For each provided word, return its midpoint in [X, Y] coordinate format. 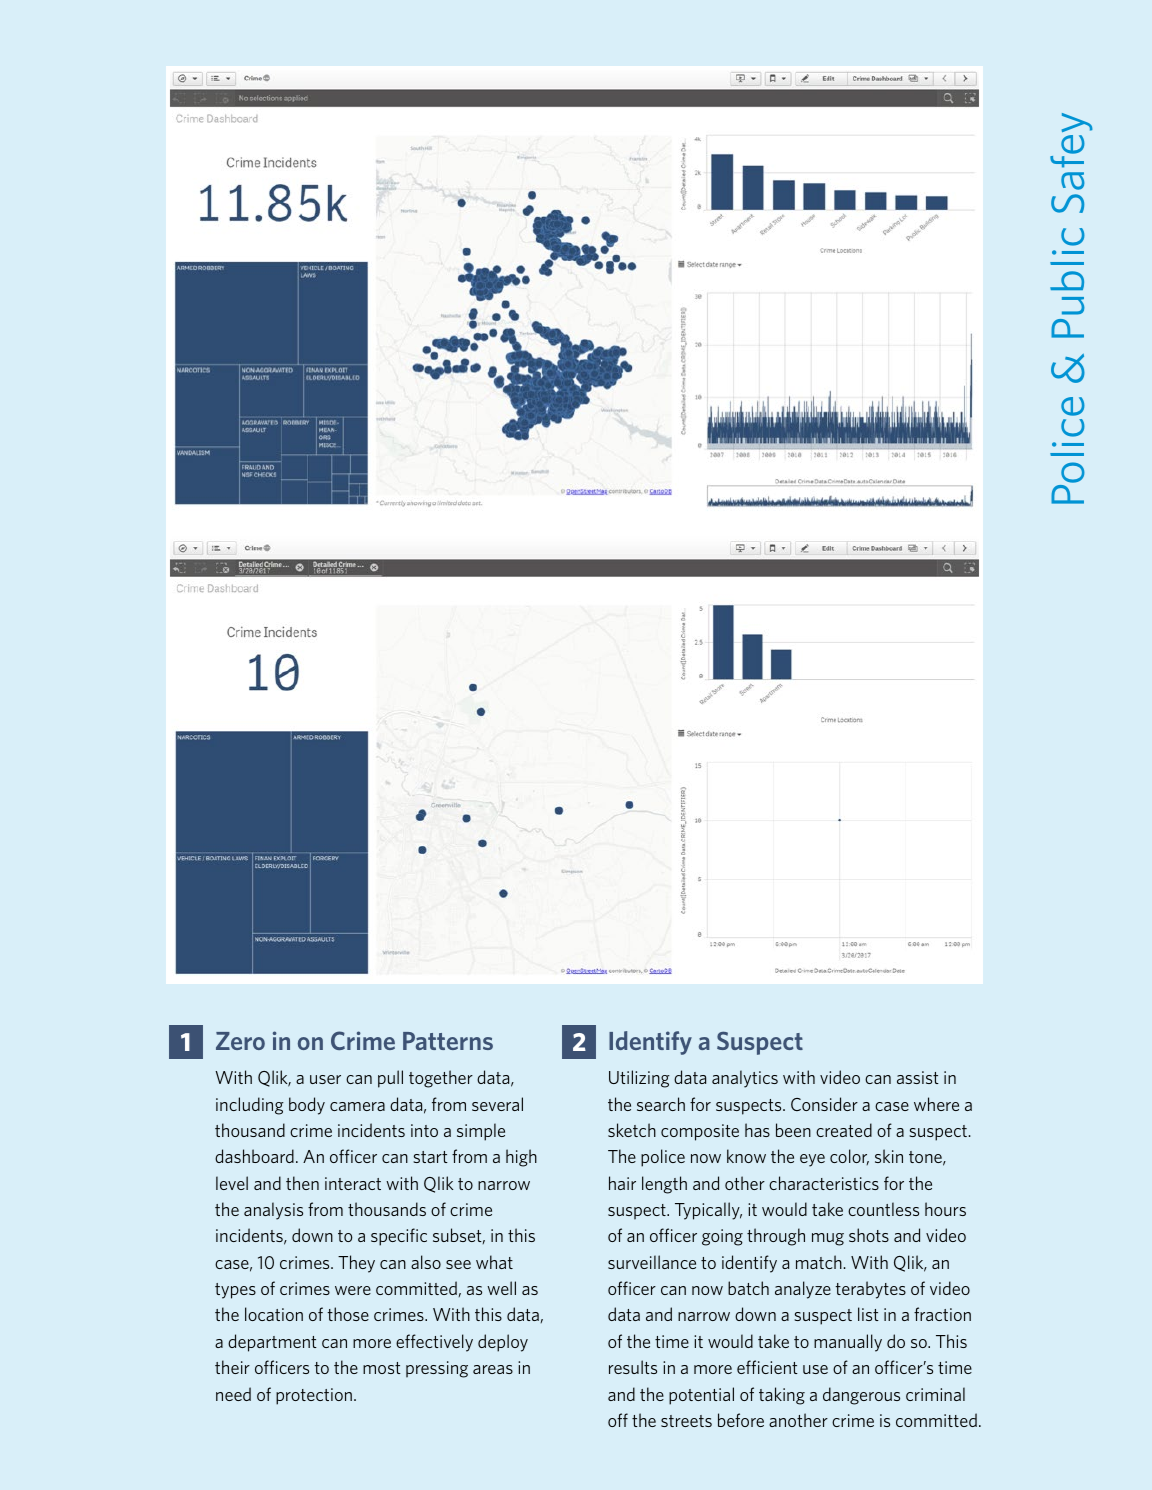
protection [314, 1396]
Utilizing [639, 1079]
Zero [240, 1041]
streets [686, 1421]
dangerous [861, 1396]
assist [918, 1077]
